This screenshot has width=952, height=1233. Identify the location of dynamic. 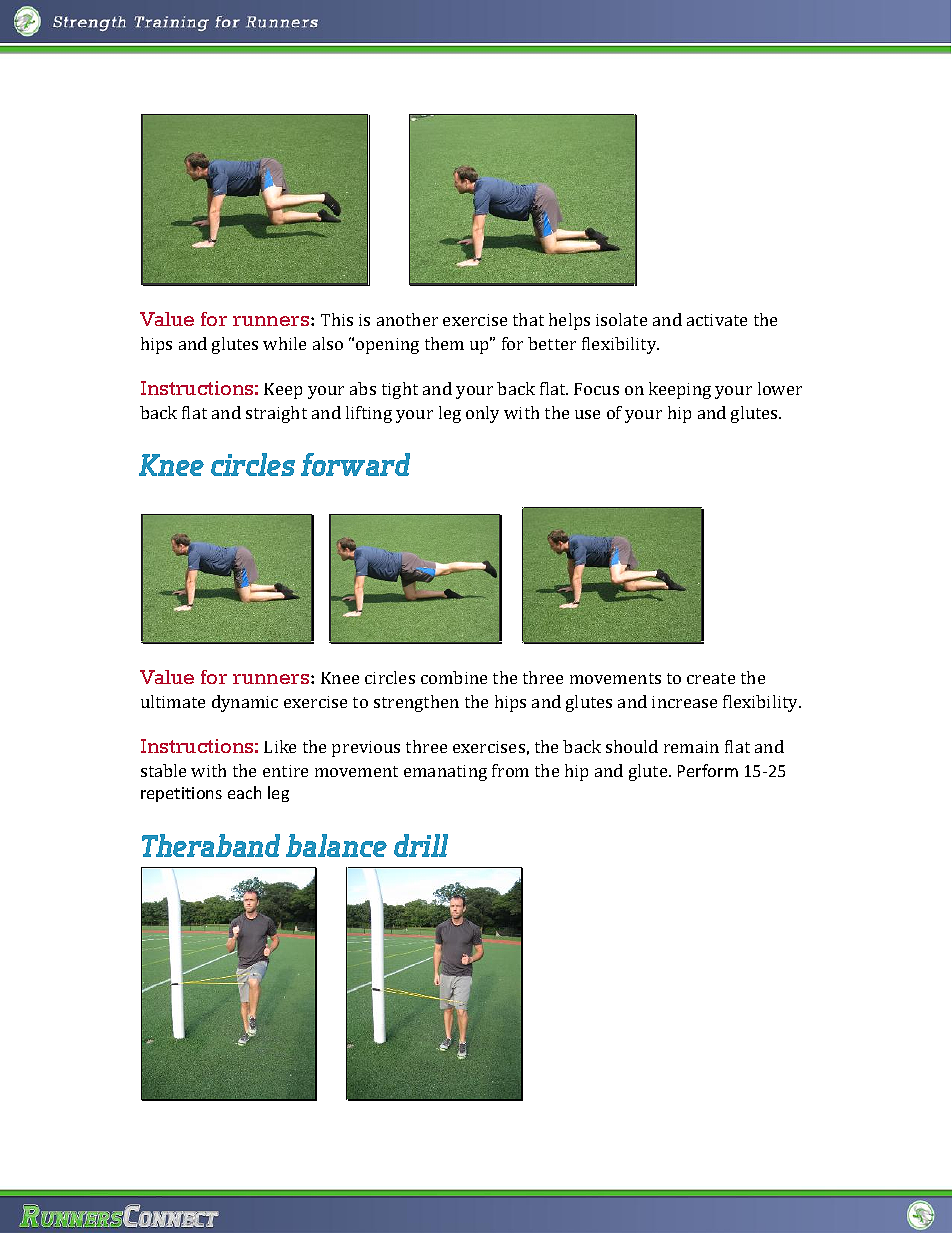
(245, 703).
